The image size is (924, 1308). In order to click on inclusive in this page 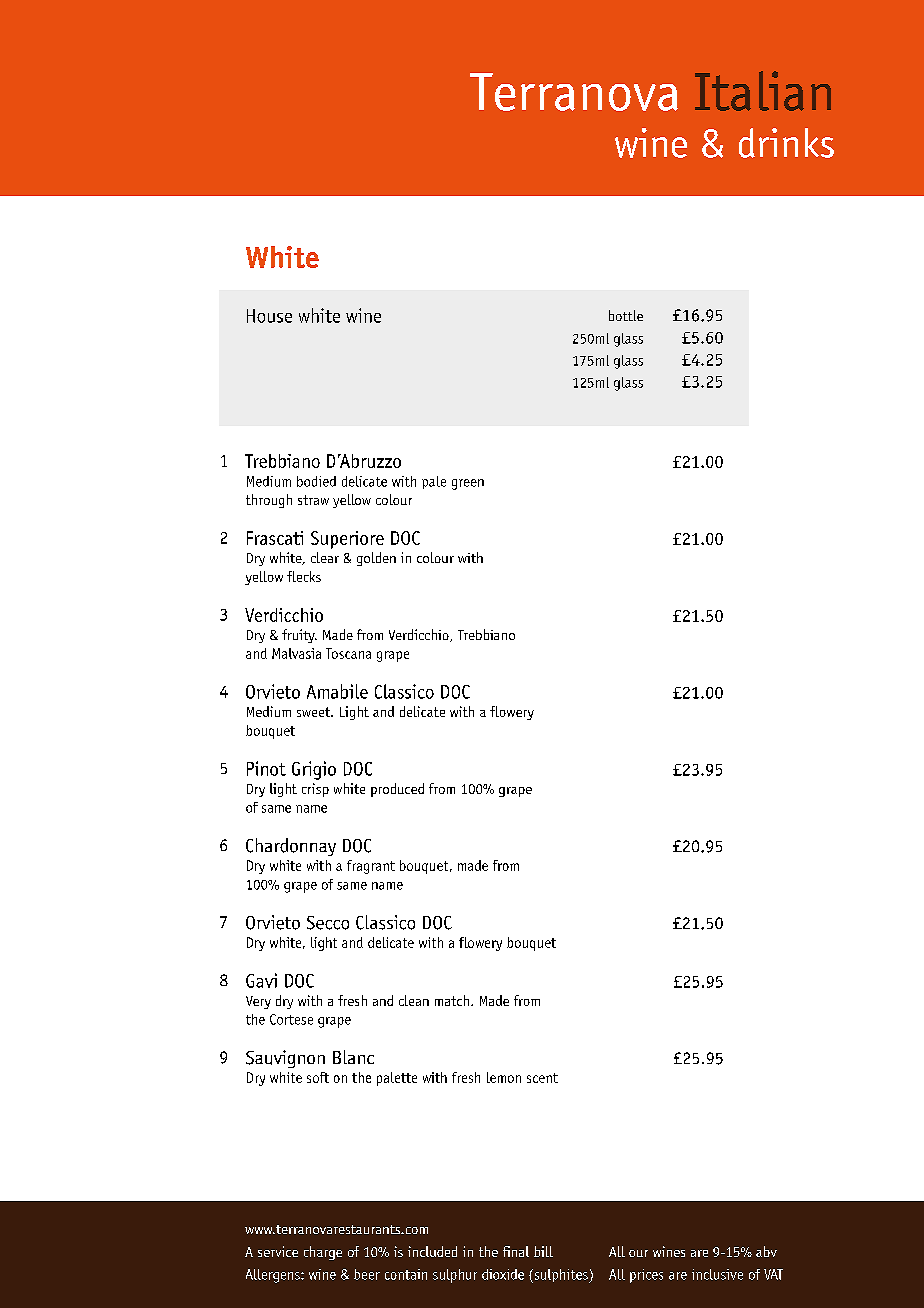, I will do `click(717, 1274)`.
